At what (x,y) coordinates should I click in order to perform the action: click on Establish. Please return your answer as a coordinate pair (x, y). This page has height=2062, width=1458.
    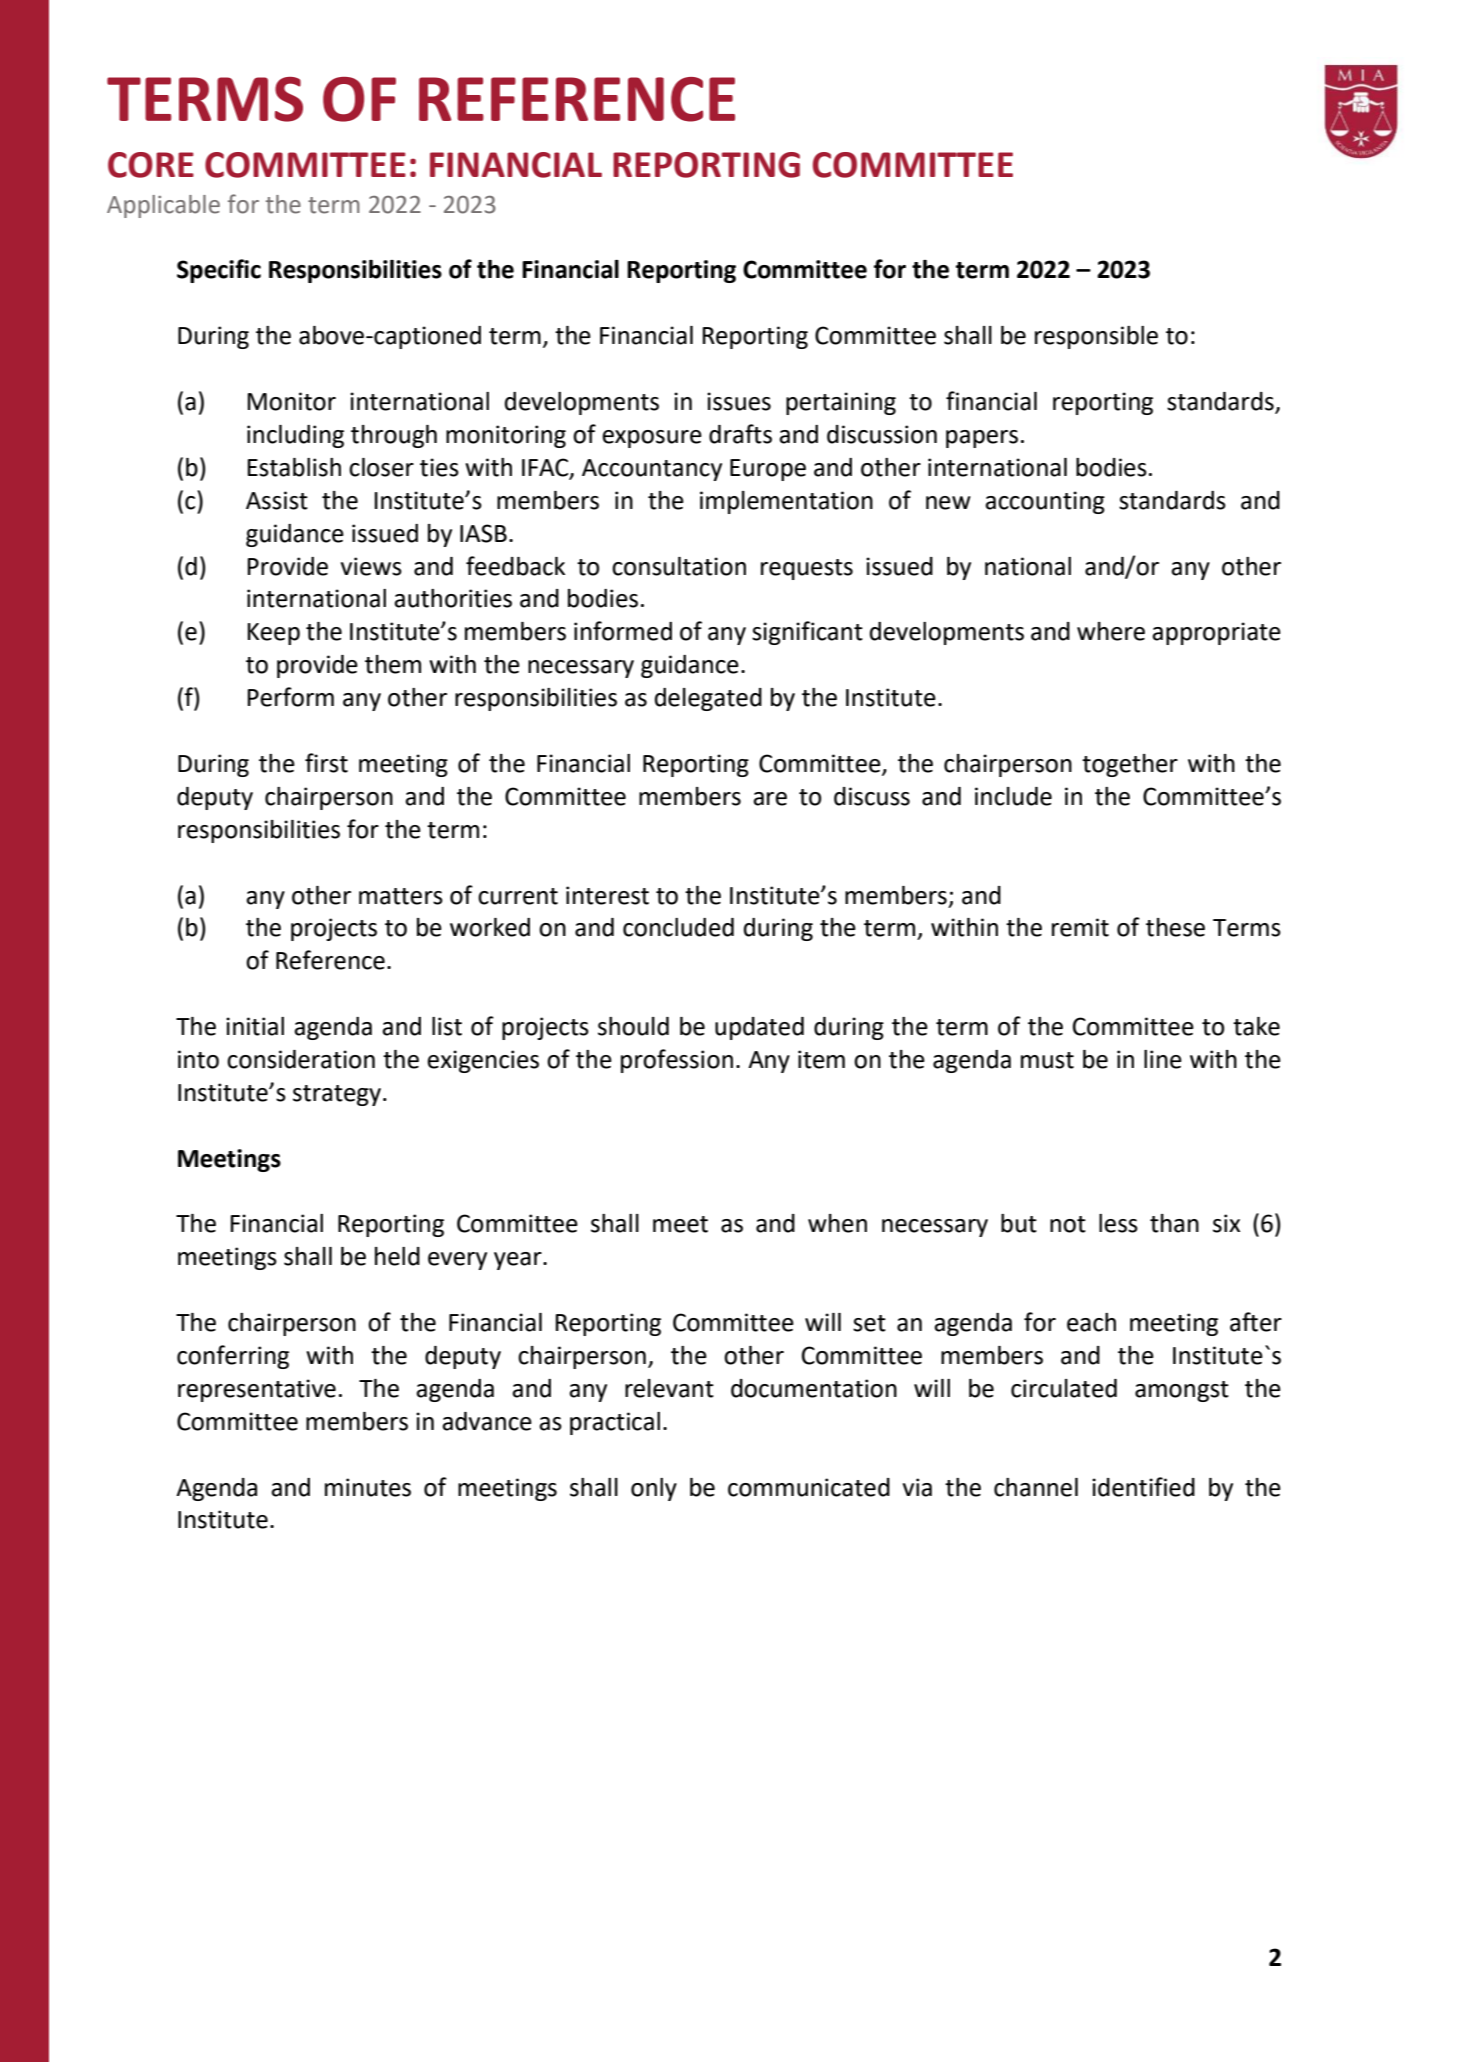
    Looking at the image, I should click on (294, 467).
